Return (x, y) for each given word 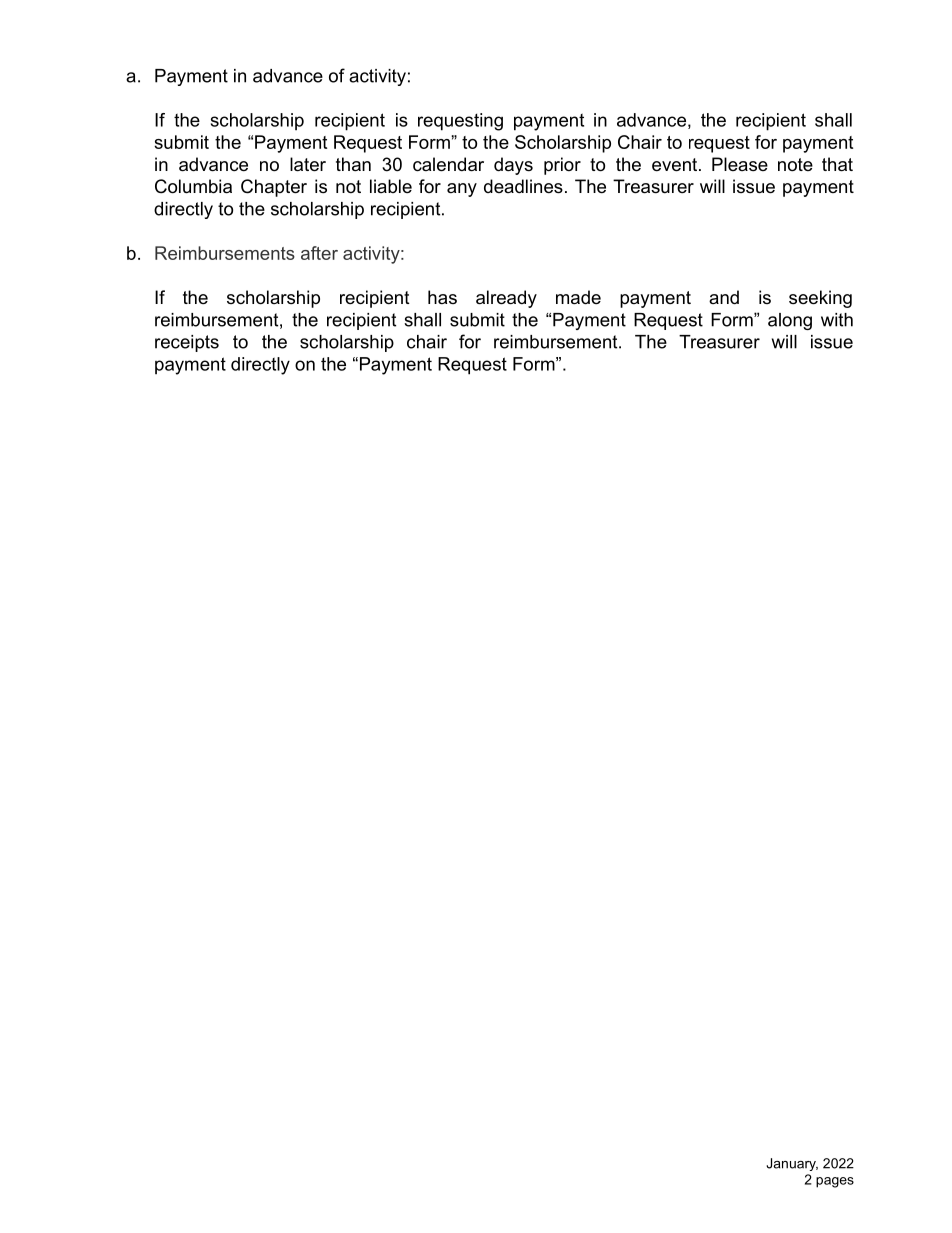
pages (835, 1182)
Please (740, 164)
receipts (187, 343)
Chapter (274, 188)
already (506, 299)
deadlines (523, 186)
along (790, 321)
